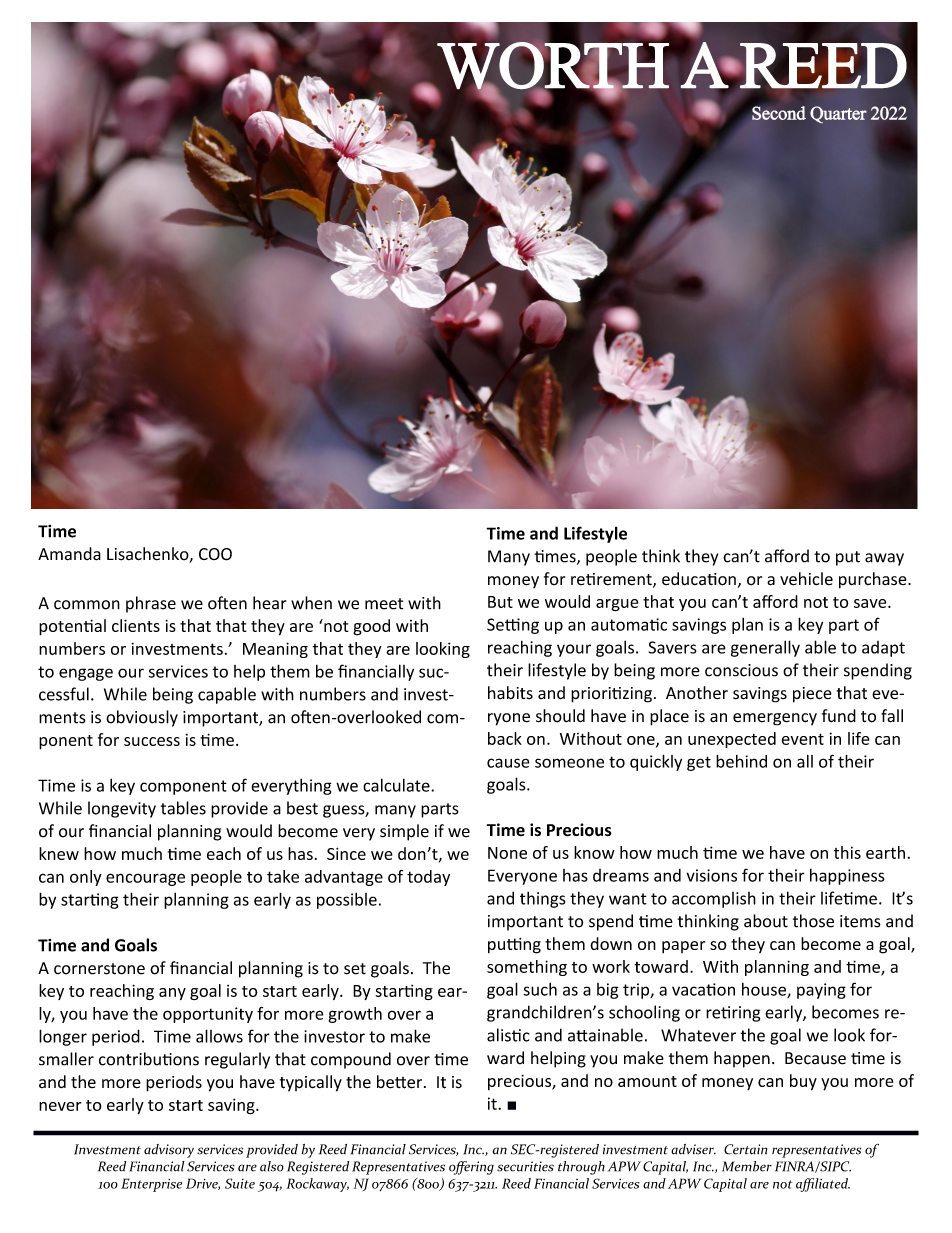  I want to click on clients, so click(136, 625).
